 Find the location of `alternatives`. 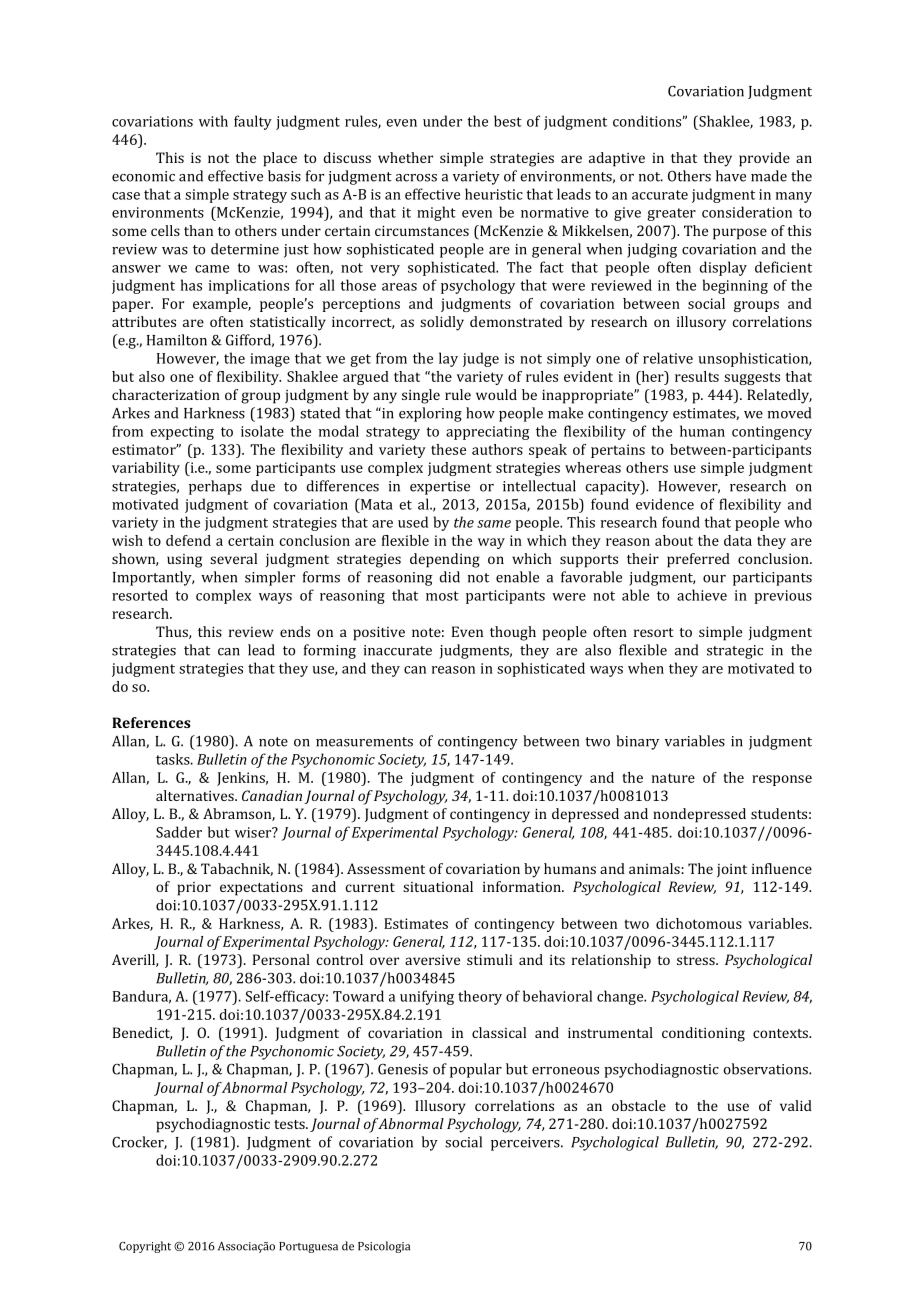

alternatives is located at coordinates (196, 795).
